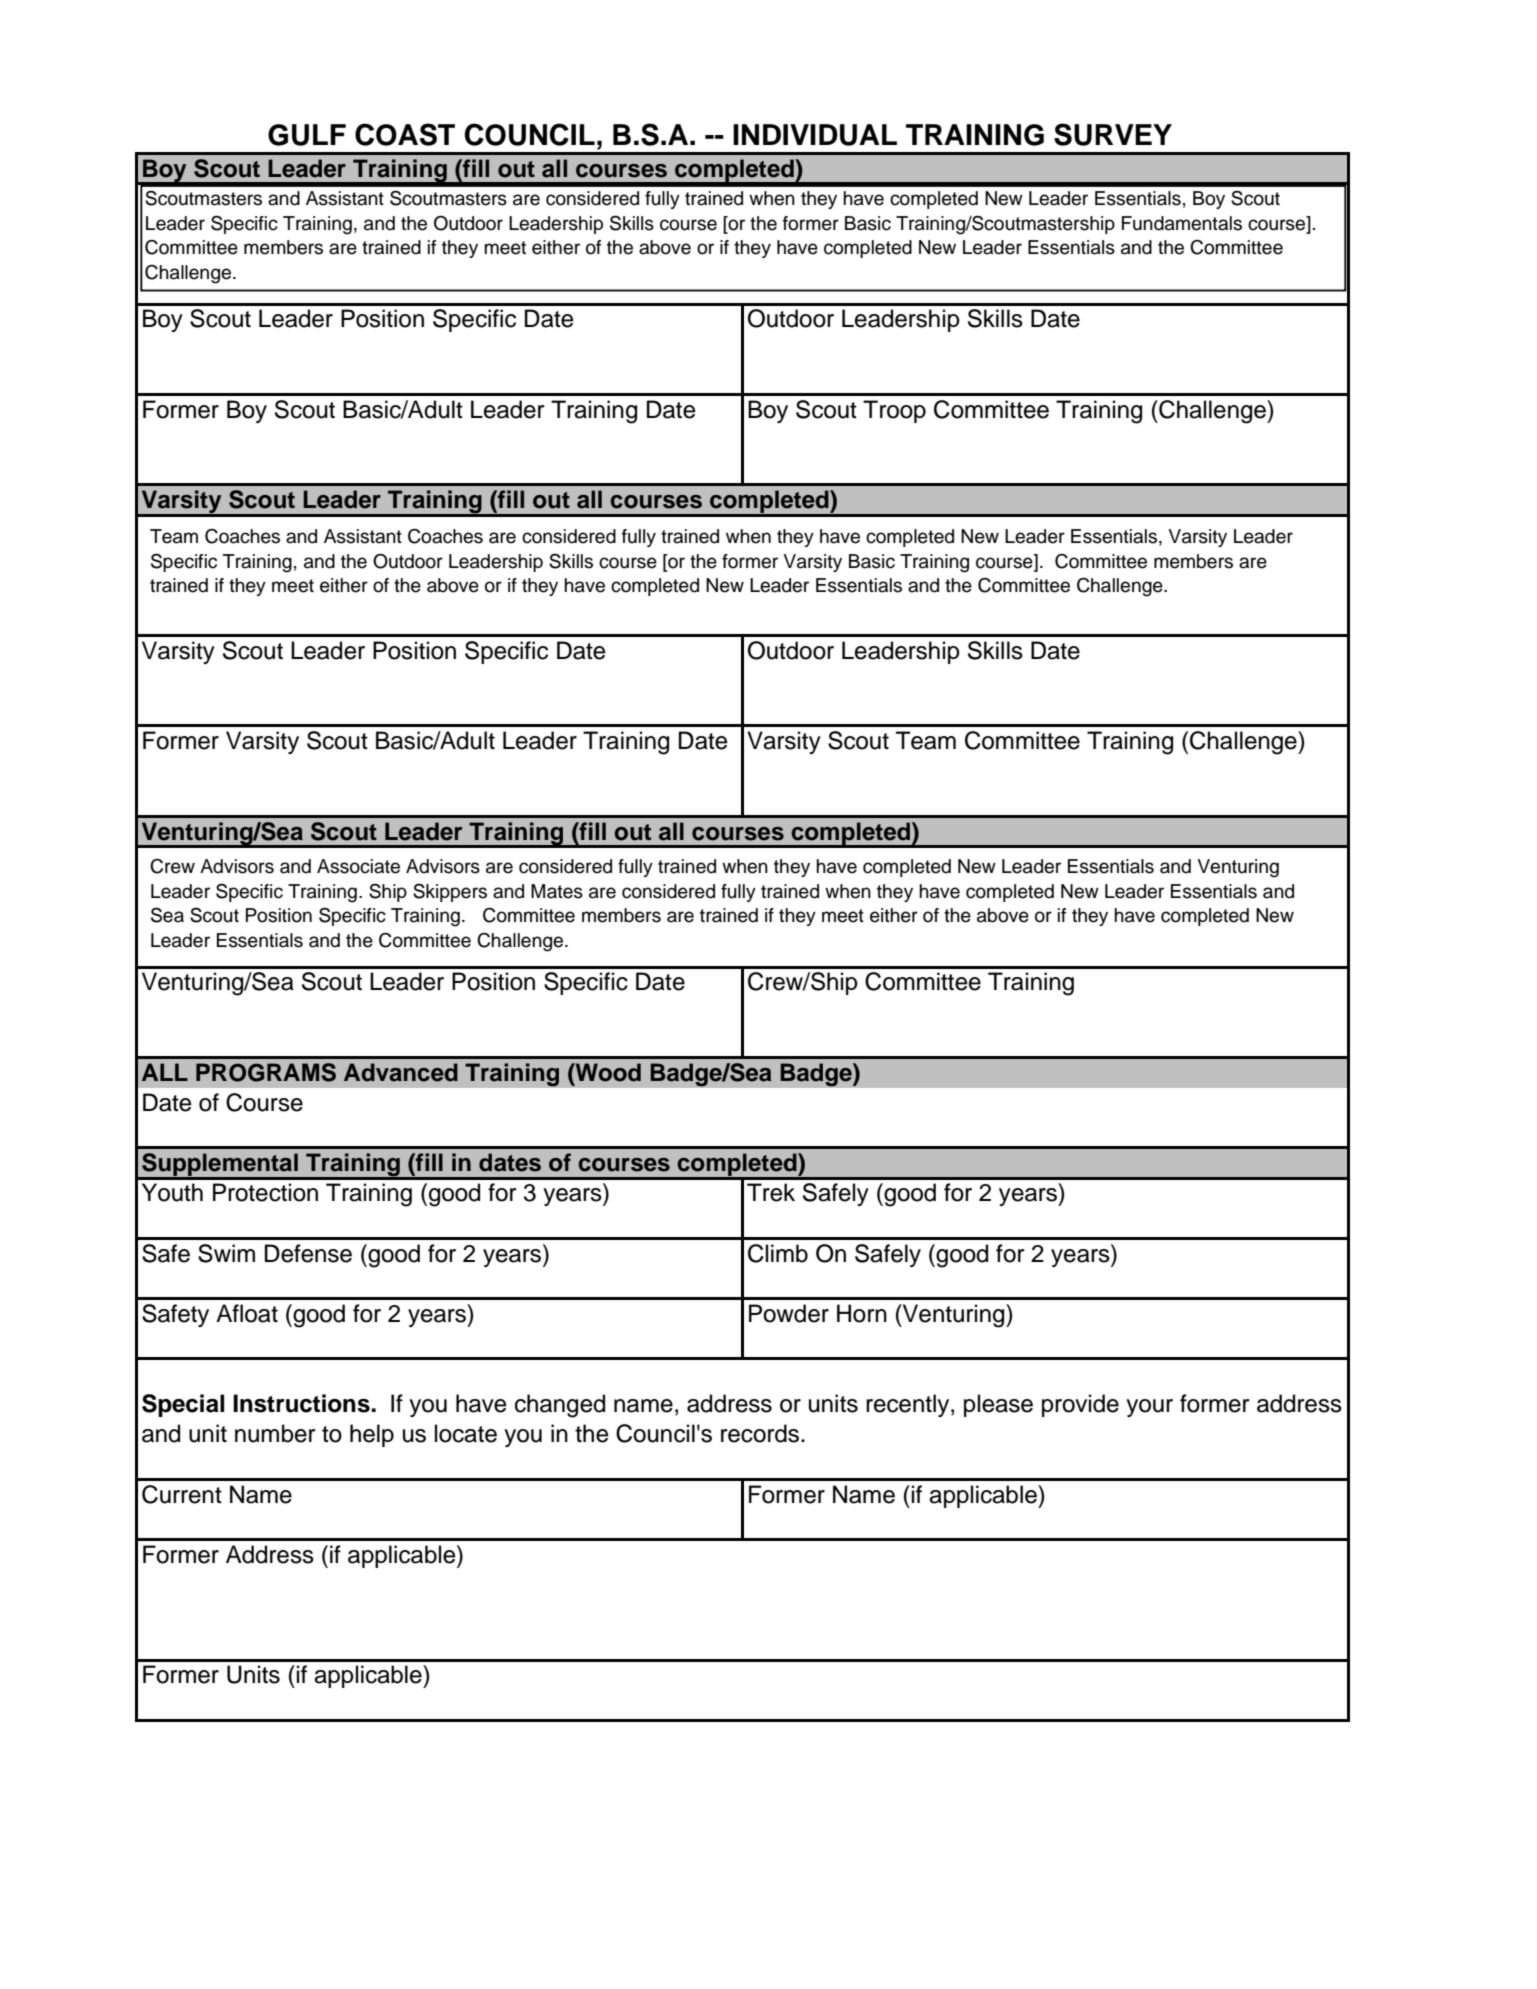 This screenshot has height=1989, width=1537. Describe the element at coordinates (1113, 134) in the screenshot. I see `SURVEY` at that location.
